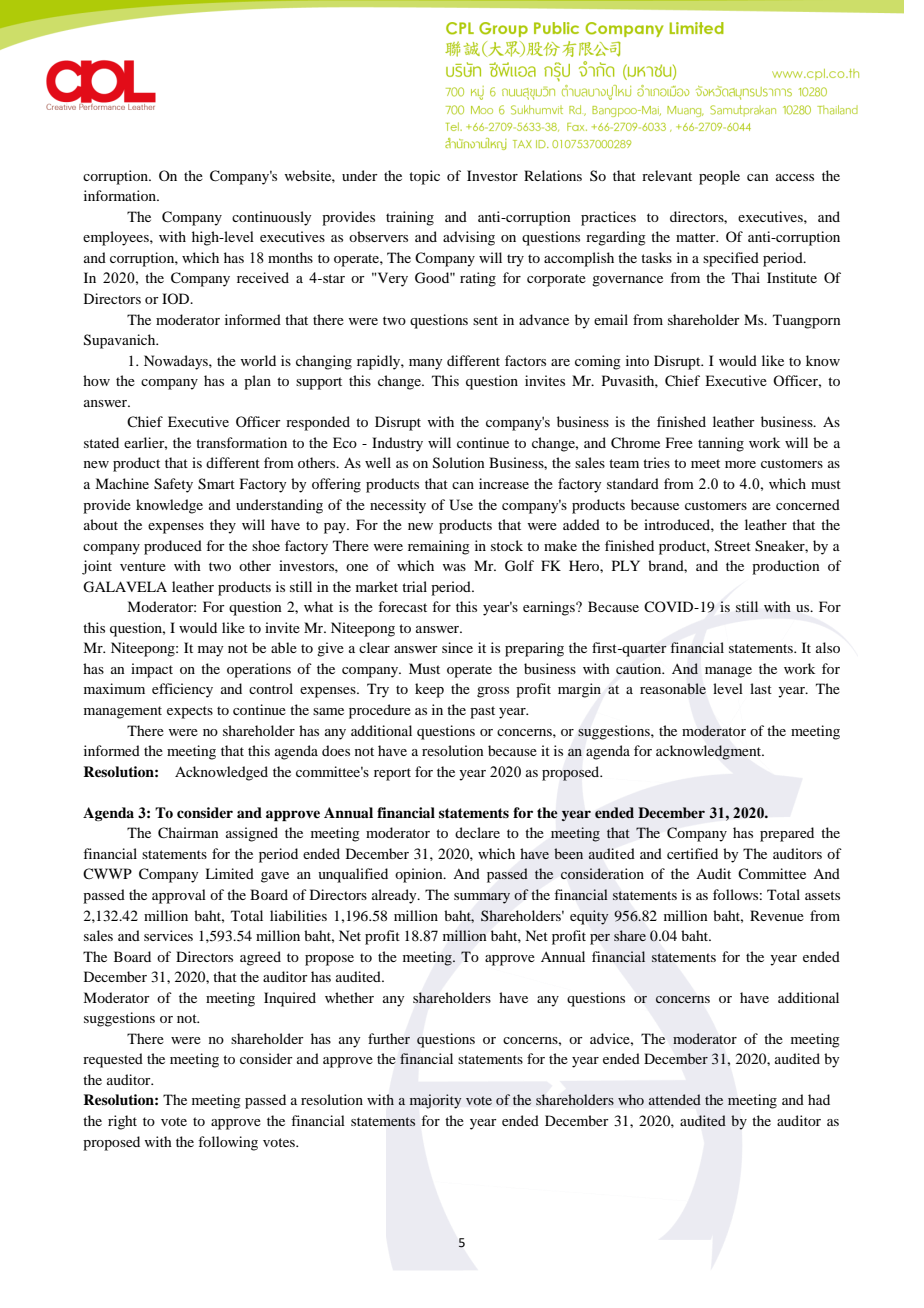 The height and width of the page is (1308, 924). I want to click on people, so click(719, 177).
